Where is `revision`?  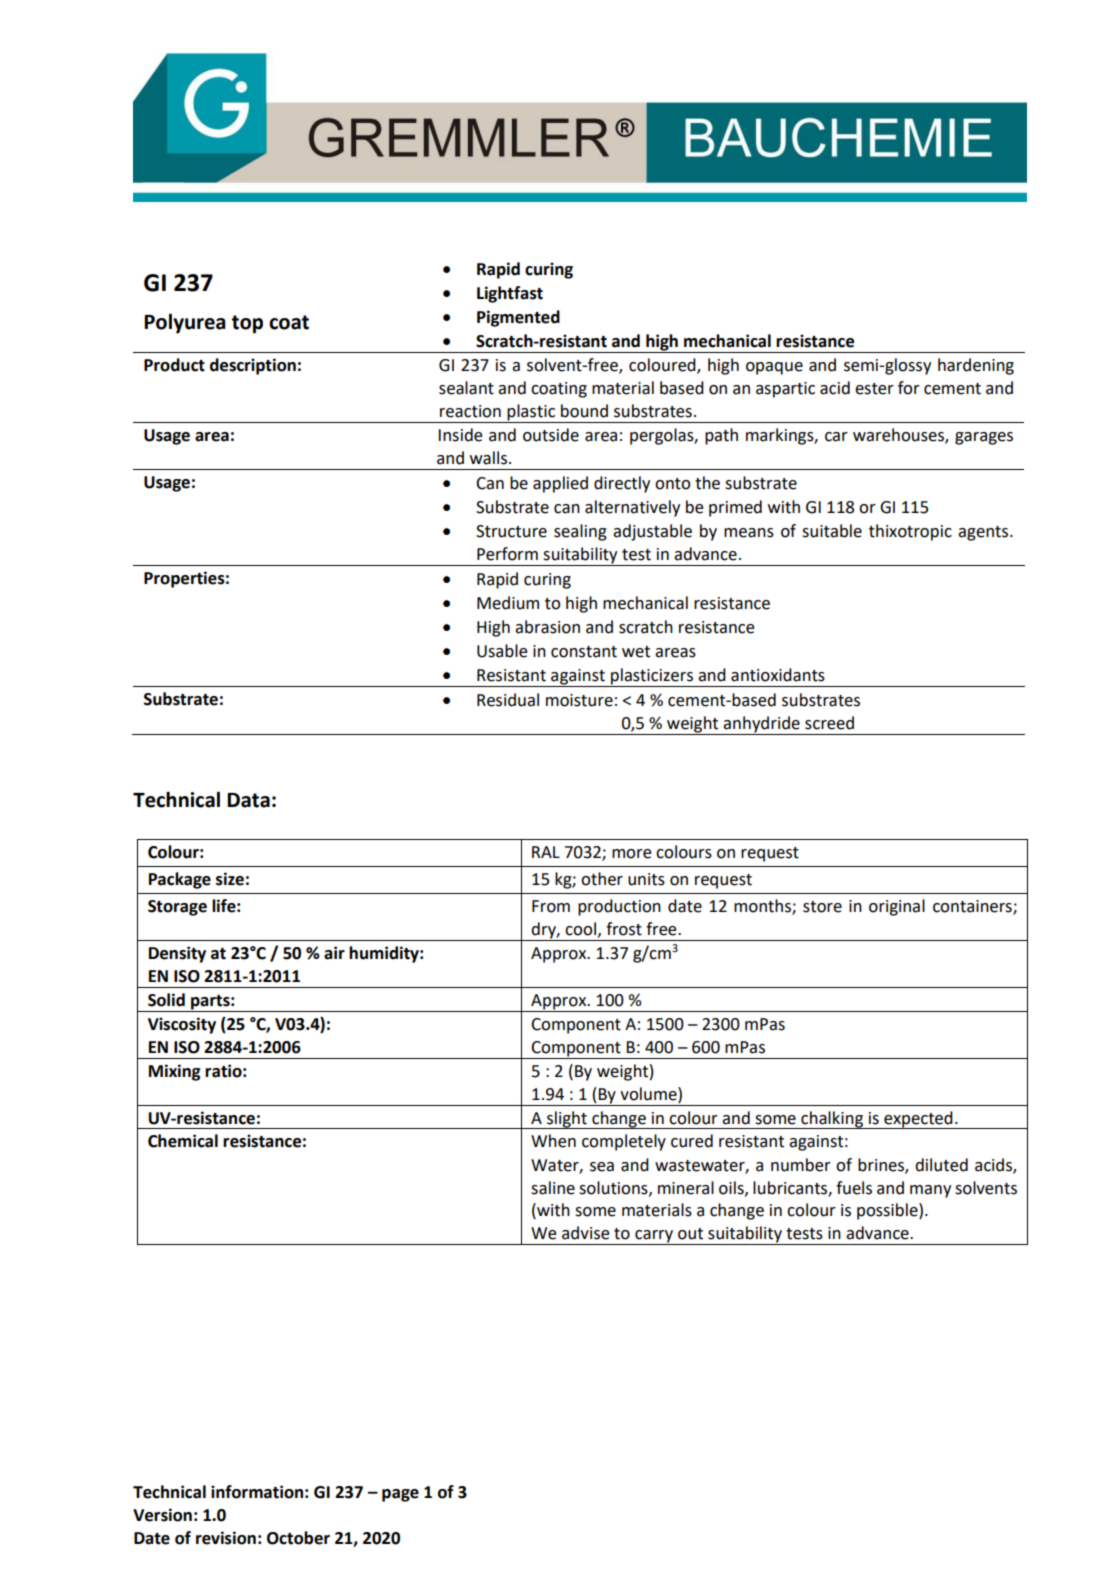
revision is located at coordinates (226, 1538).
